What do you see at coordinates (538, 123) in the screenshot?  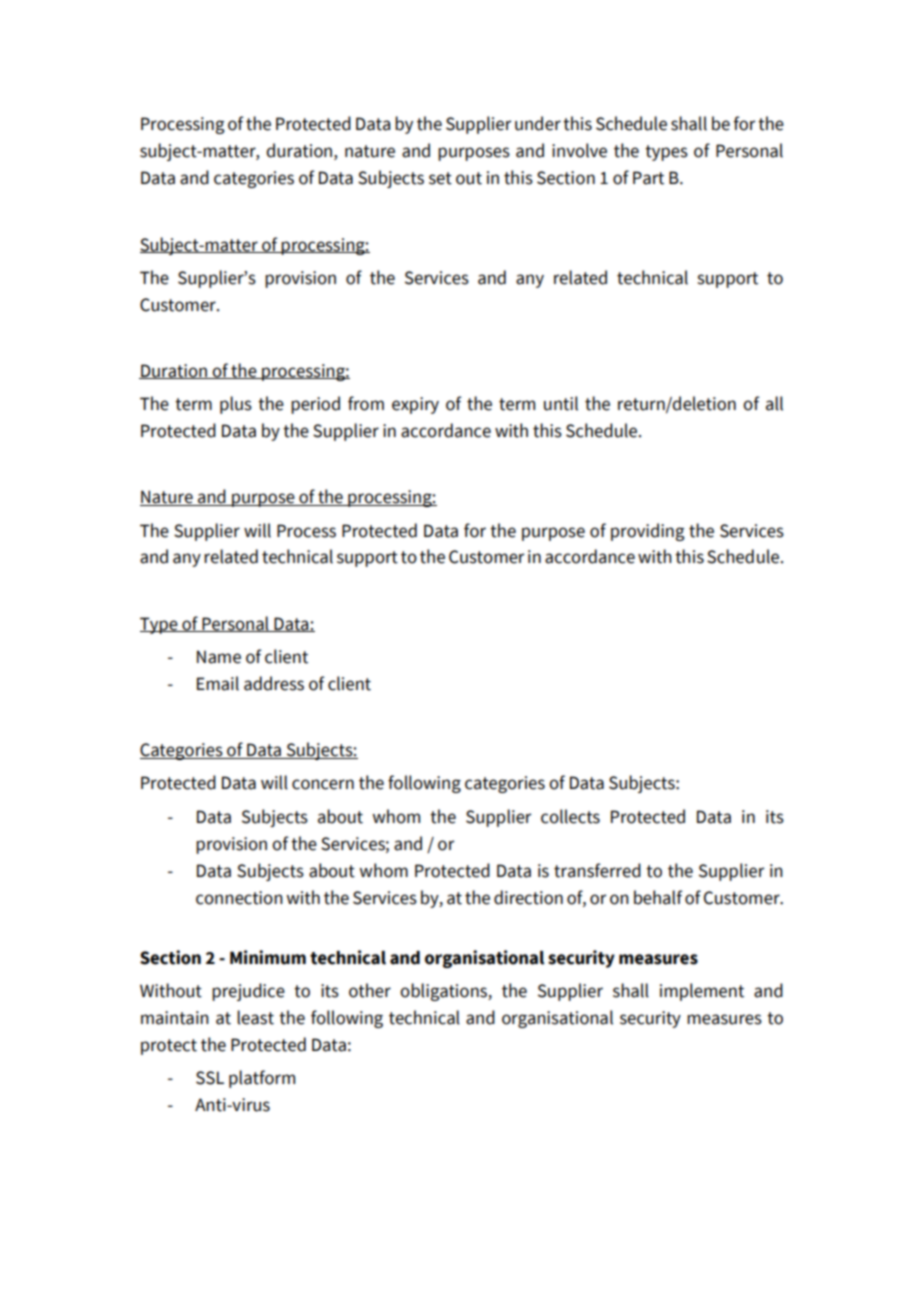 I see `under` at bounding box center [538, 123].
